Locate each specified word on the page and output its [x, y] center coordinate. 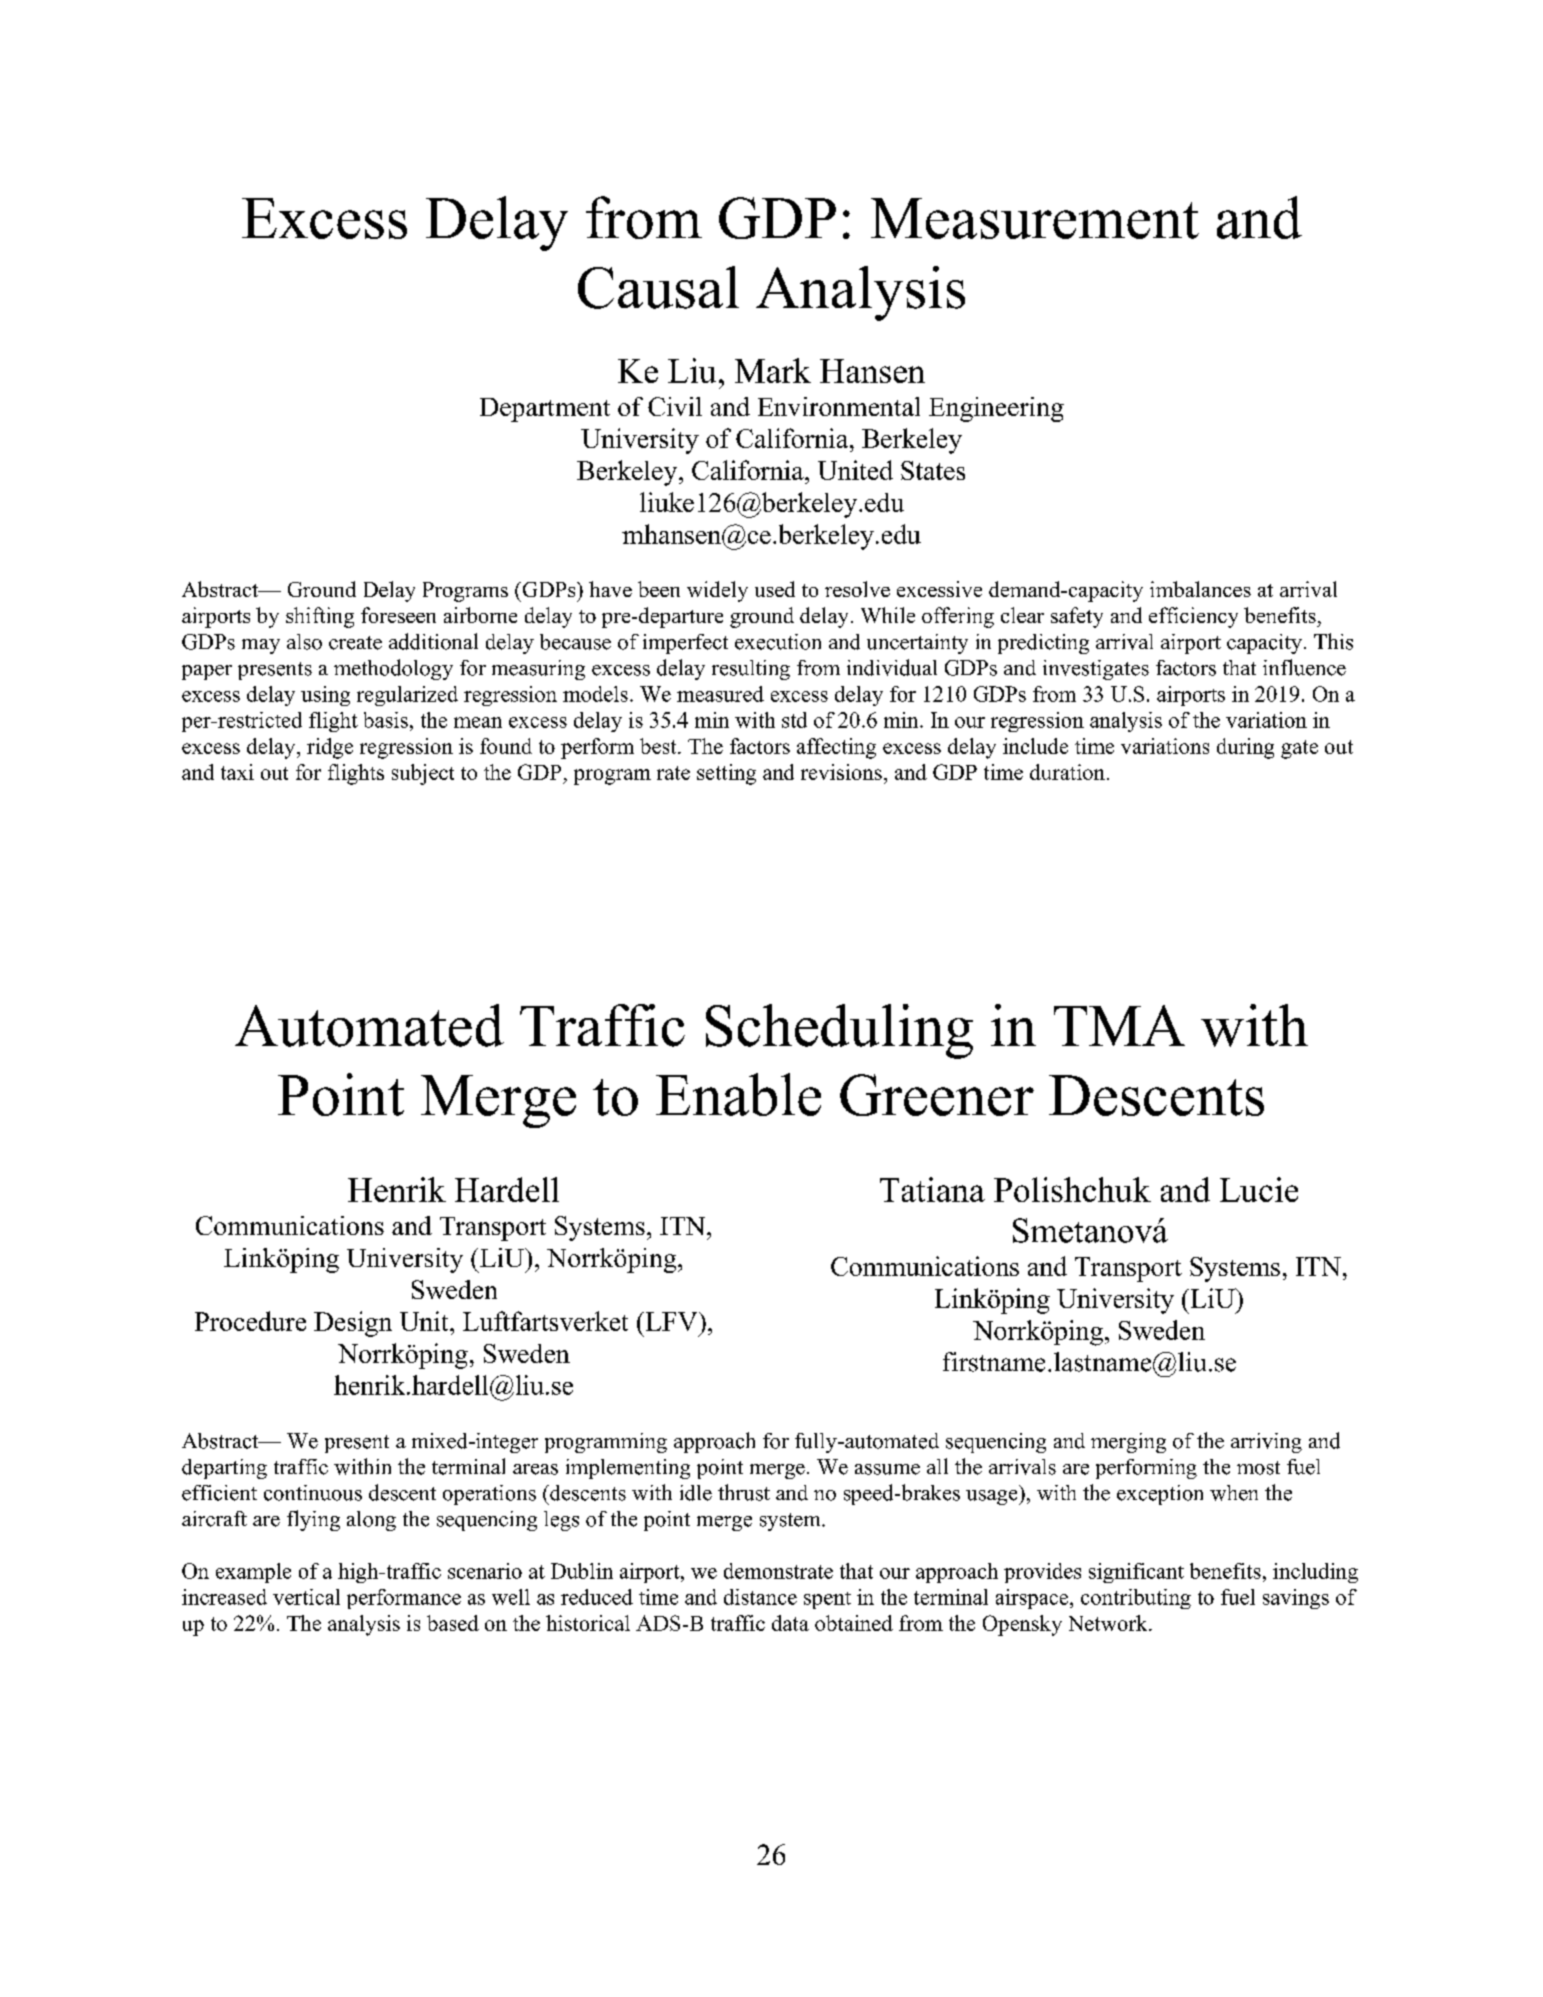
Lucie [1259, 1189]
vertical [306, 1597]
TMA [1119, 1025]
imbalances [1200, 589]
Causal [658, 287]
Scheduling [839, 1031]
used [775, 589]
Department [545, 410]
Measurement [1035, 218]
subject [423, 774]
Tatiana [932, 1189]
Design [353, 1324]
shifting [320, 617]
